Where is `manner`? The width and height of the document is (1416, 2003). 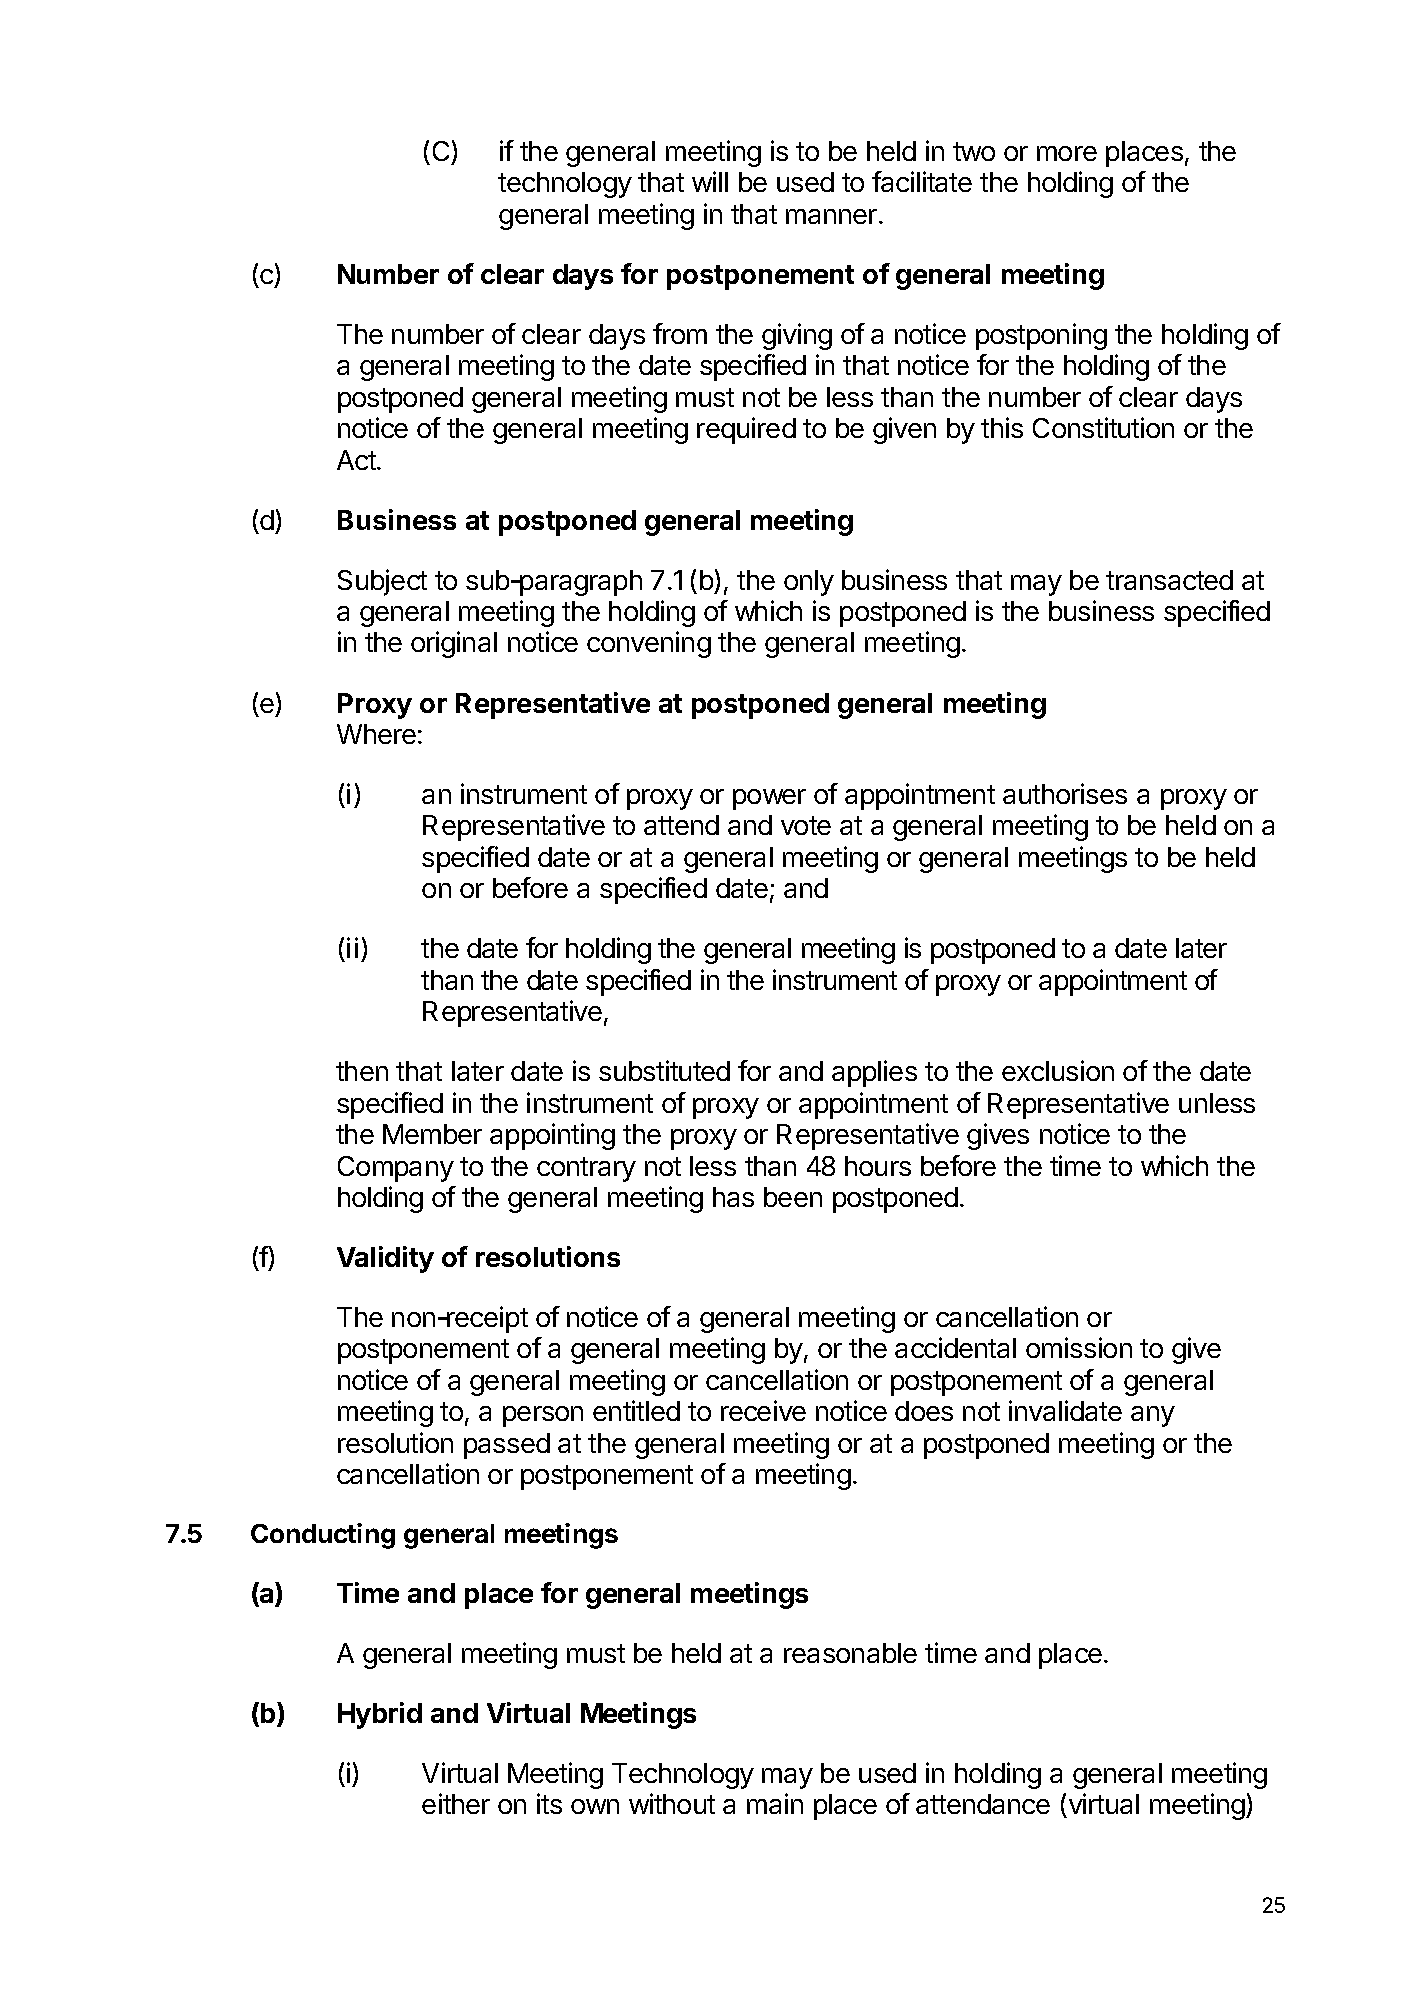
manner is located at coordinates (831, 216).
